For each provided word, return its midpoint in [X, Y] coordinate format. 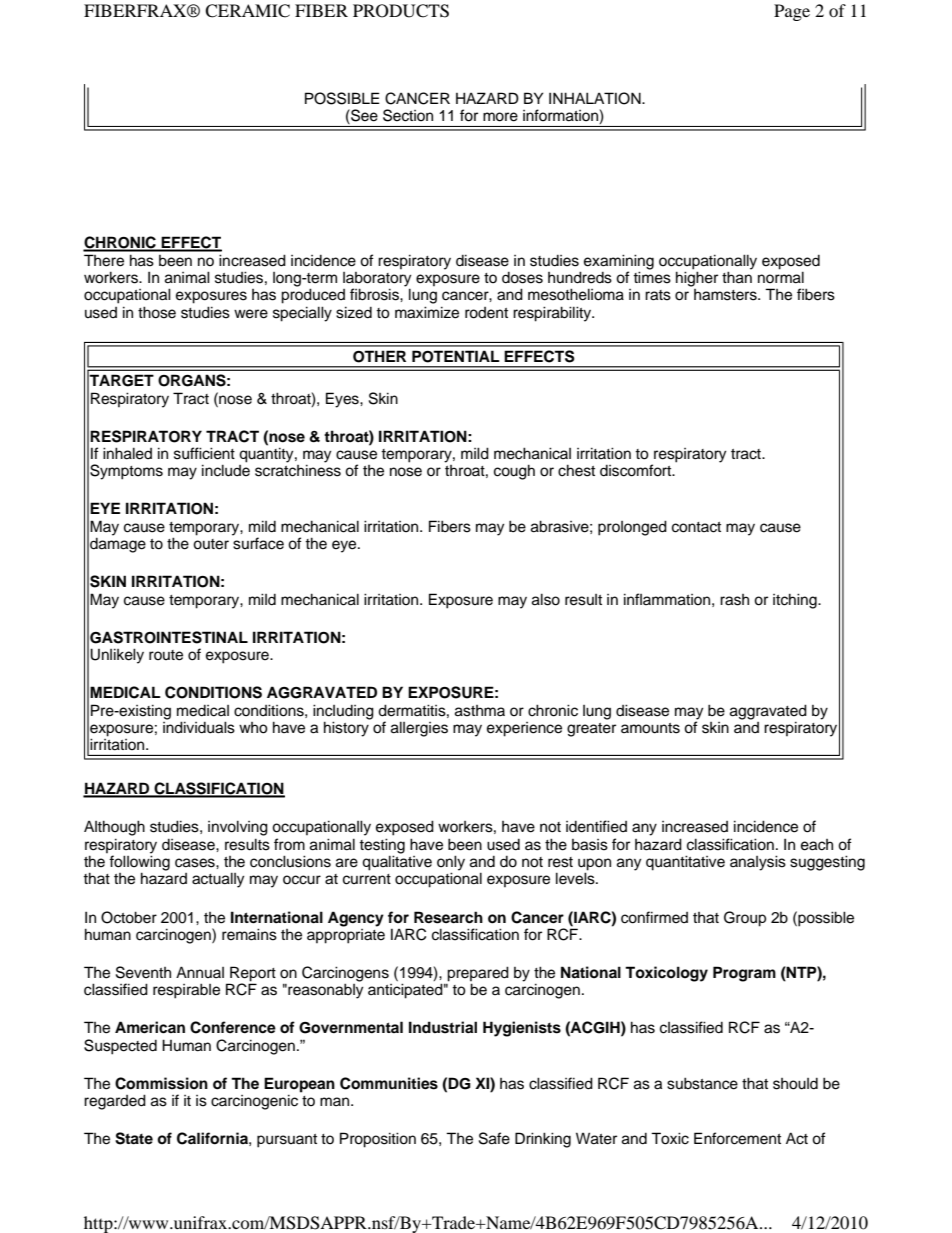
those [157, 312]
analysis [758, 863]
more [500, 117]
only [451, 864]
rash [734, 600]
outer [211, 544]
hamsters [726, 295]
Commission [161, 1083]
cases [196, 863]
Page [792, 12]
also [546, 599]
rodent [486, 313]
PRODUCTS [401, 11]
